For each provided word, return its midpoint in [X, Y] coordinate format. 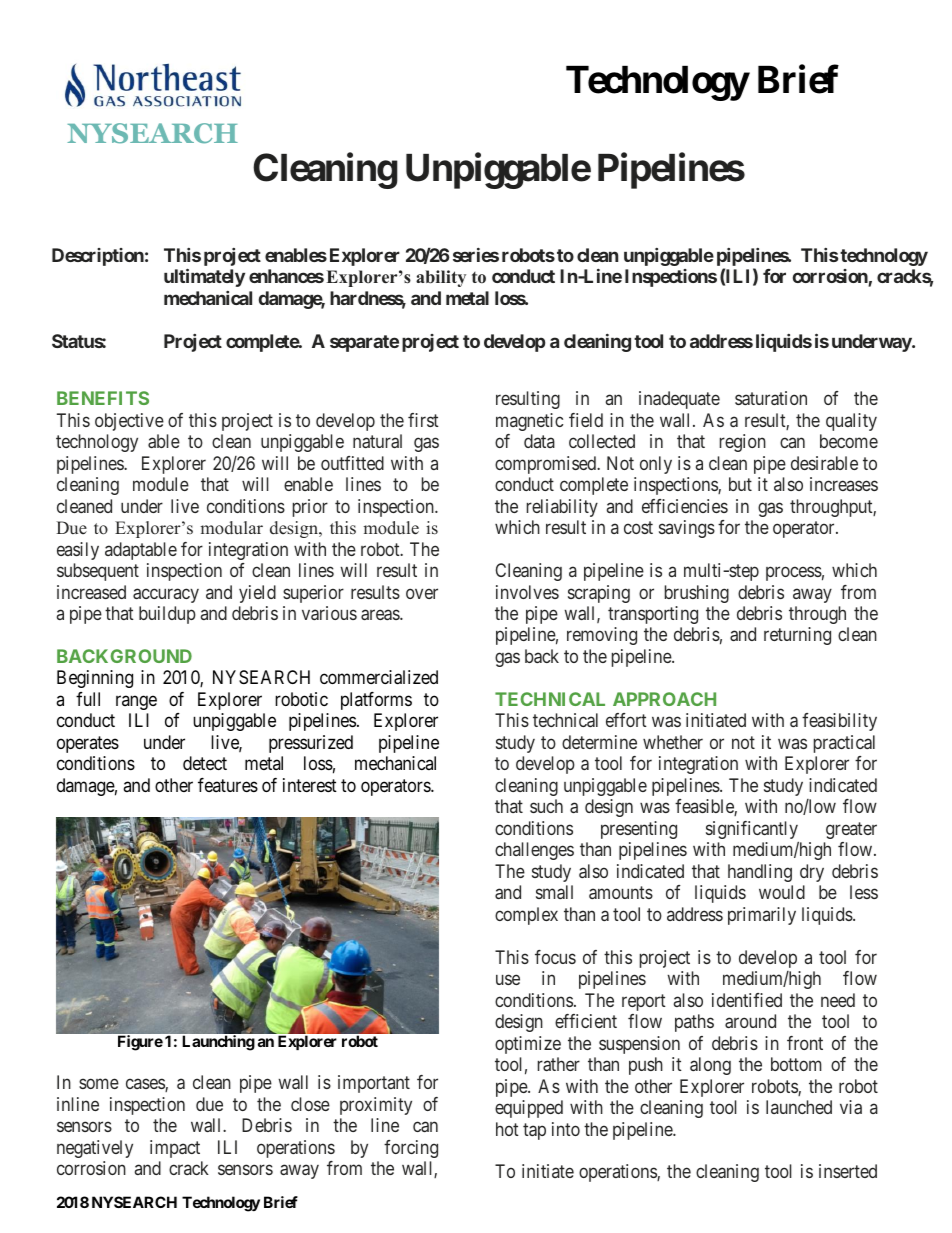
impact [175, 1149]
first [423, 420]
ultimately [204, 277]
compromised [547, 465]
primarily [762, 916]
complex [526, 916]
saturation [771, 398]
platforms [376, 701]
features [228, 785]
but [740, 484]
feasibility [839, 722]
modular [231, 528]
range [136, 702]
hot [507, 1129]
